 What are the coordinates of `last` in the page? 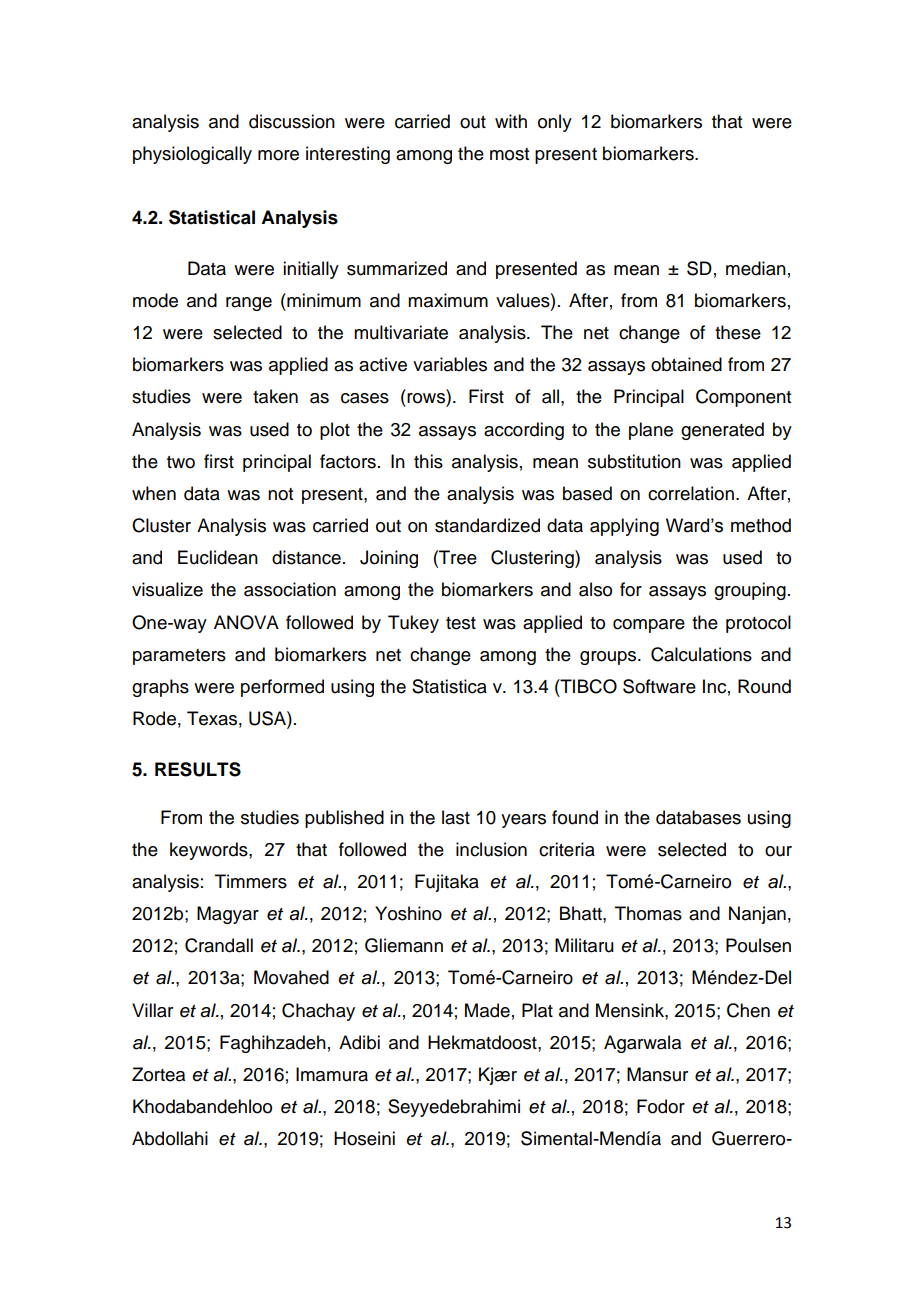 It's located at (456, 817).
